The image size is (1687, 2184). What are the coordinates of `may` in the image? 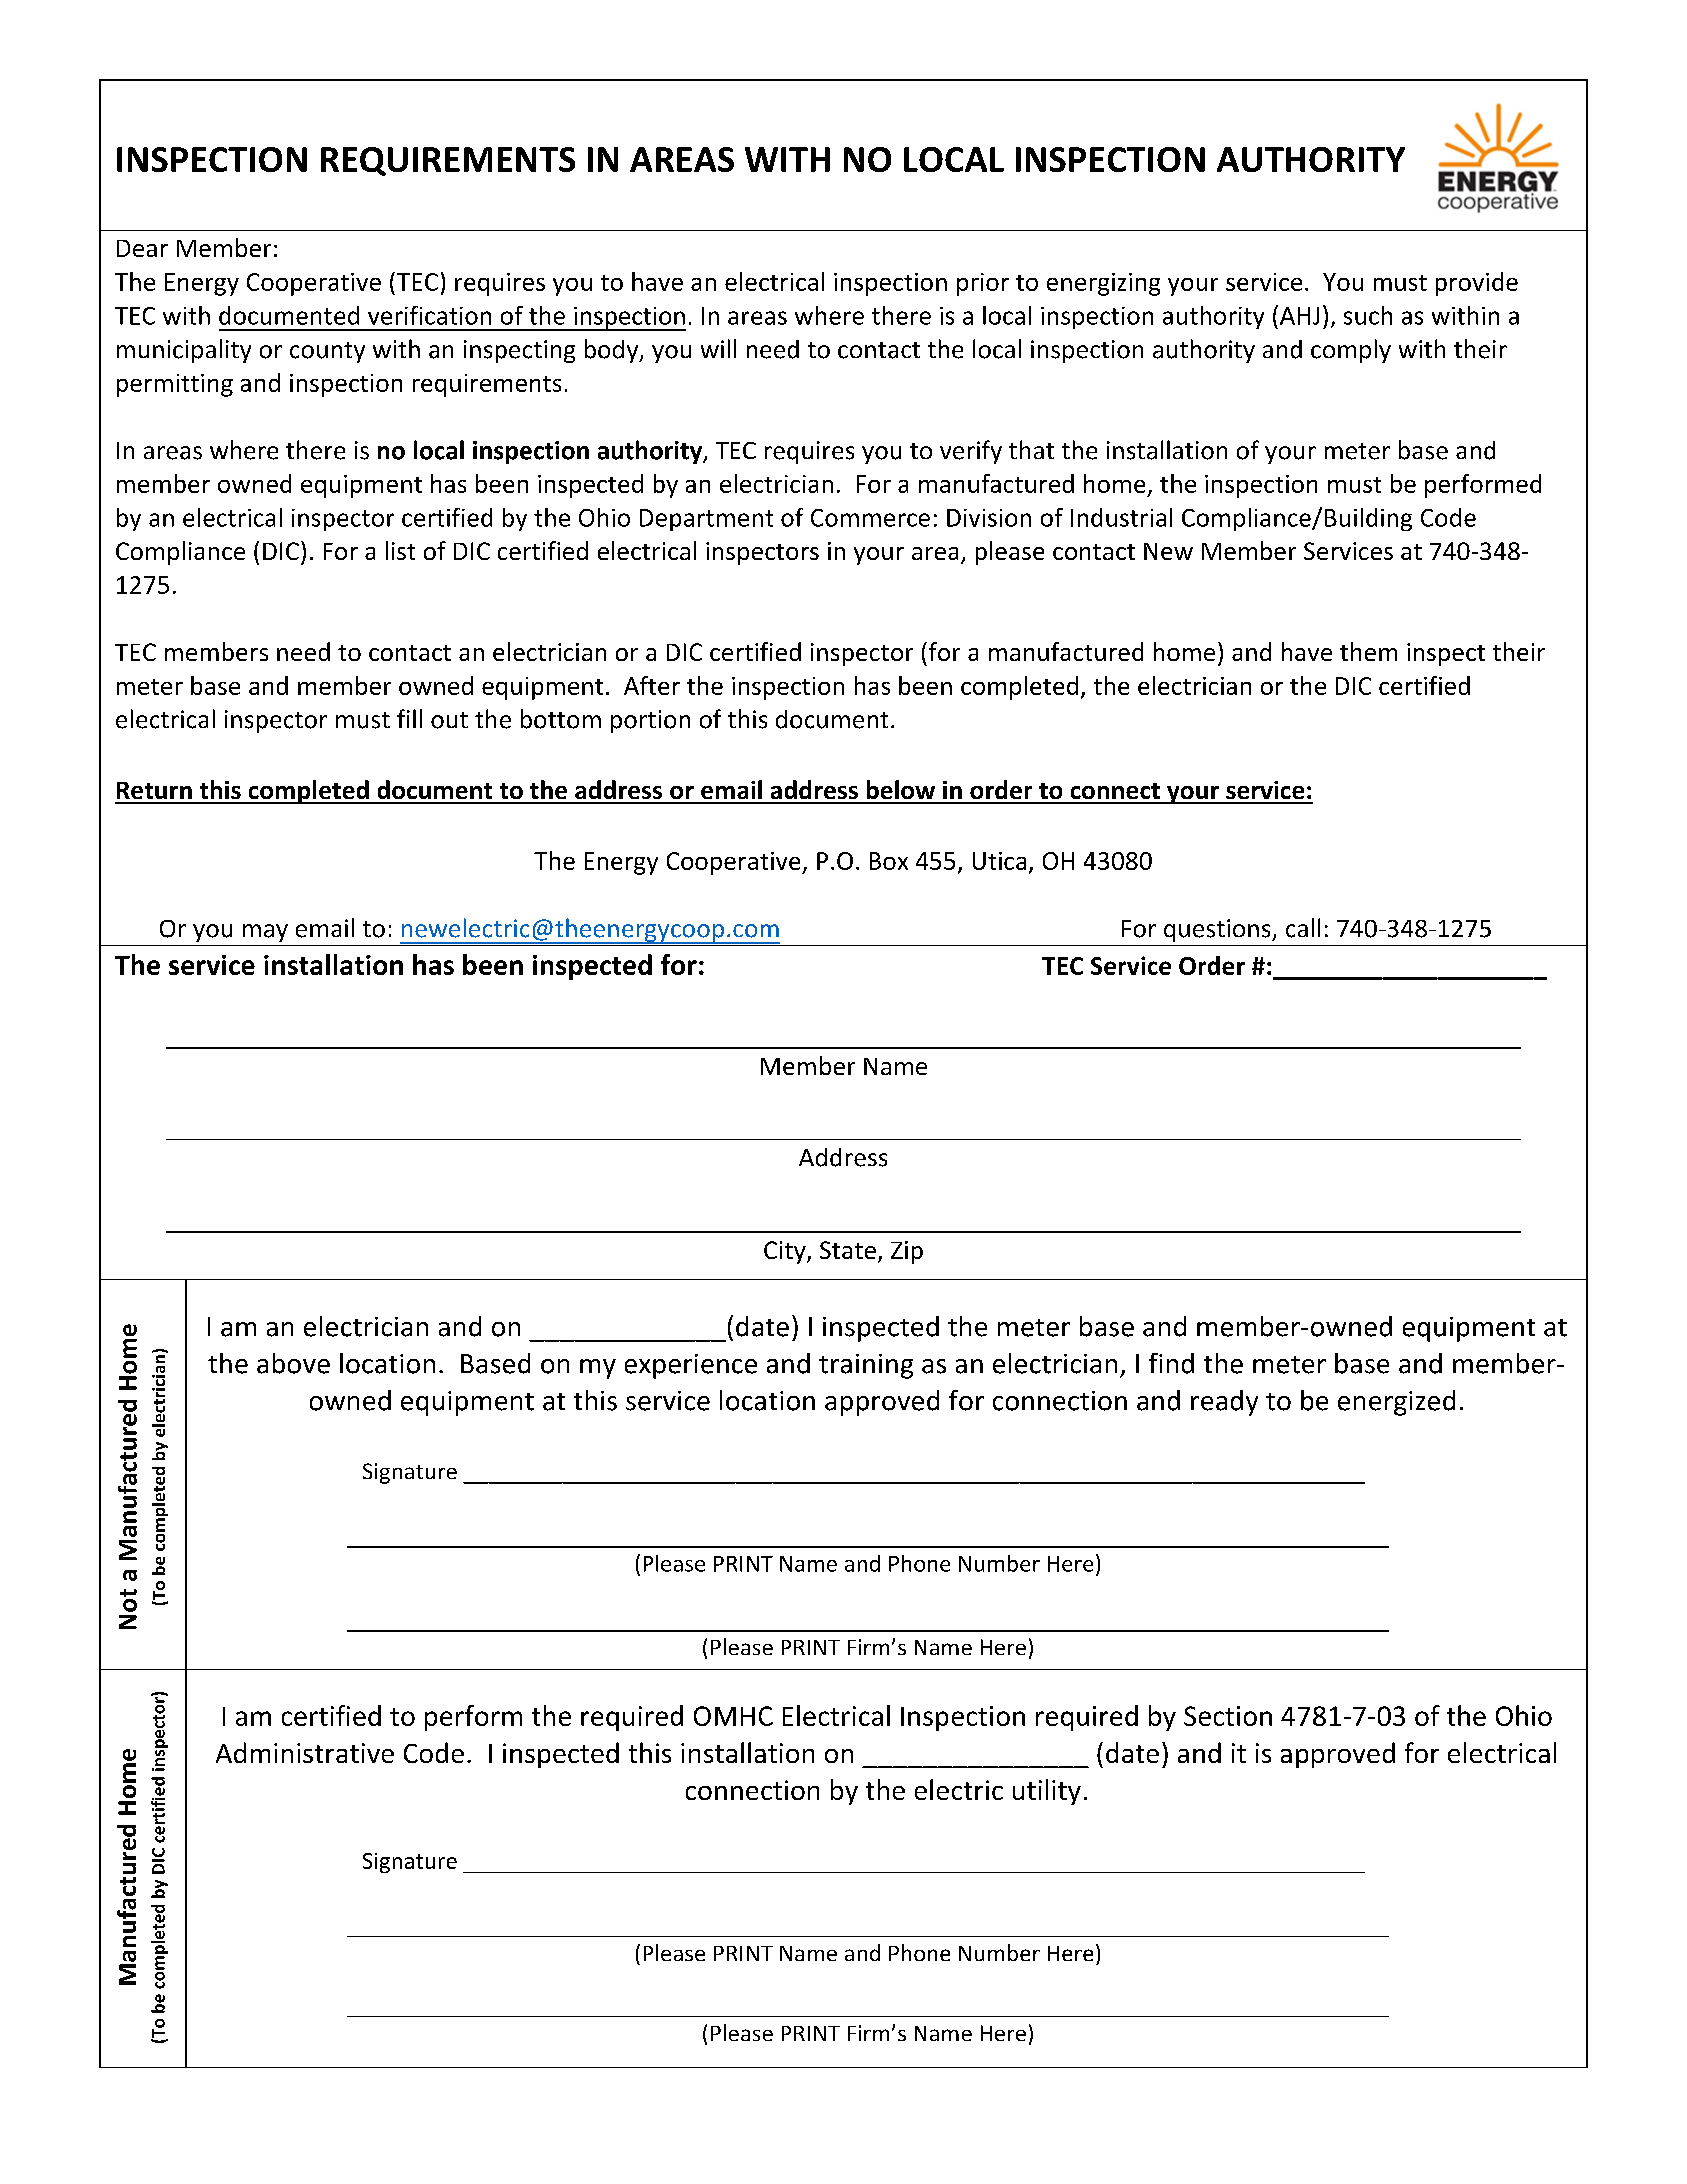 It's located at (265, 933).
